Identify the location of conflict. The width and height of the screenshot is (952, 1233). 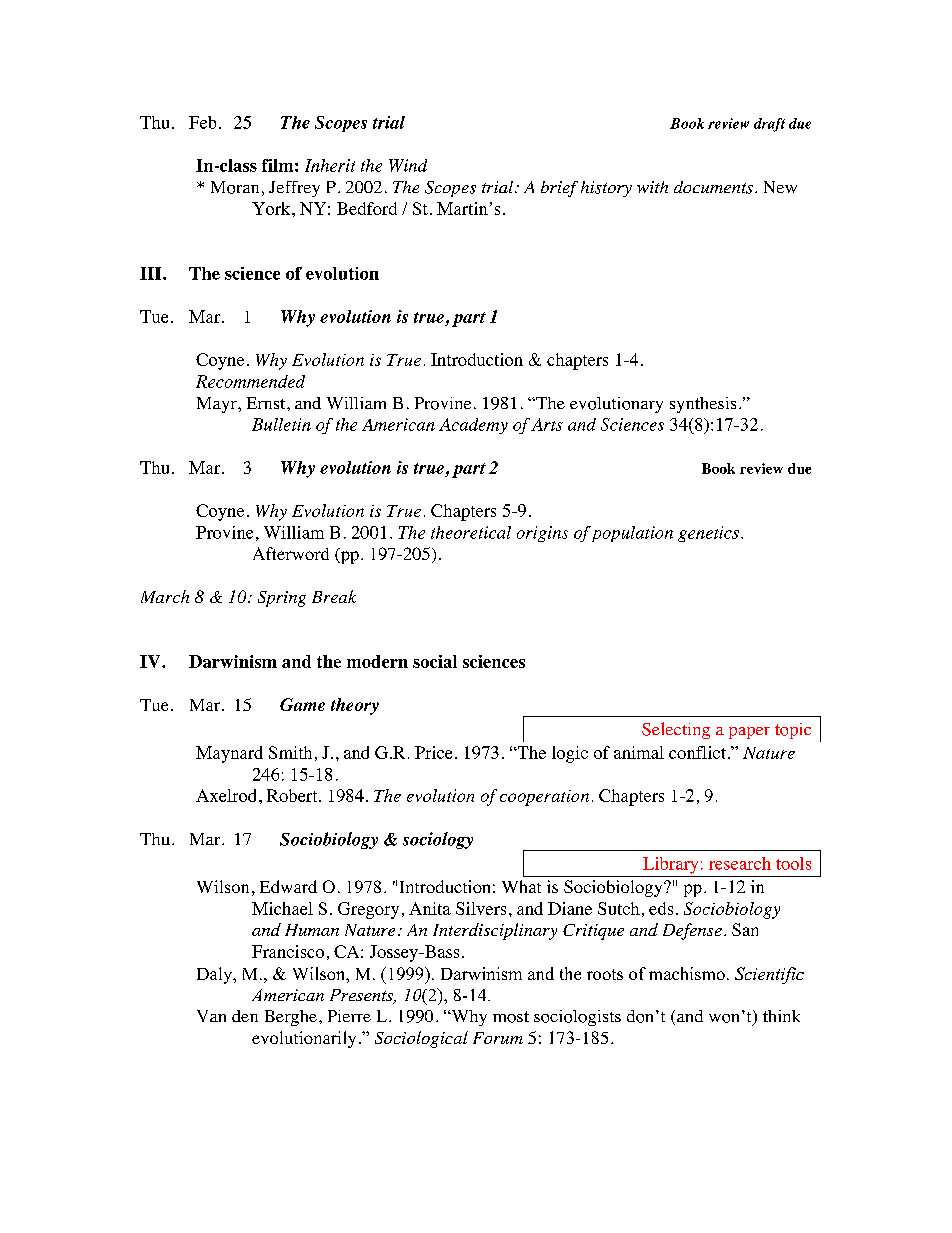
(697, 752).
